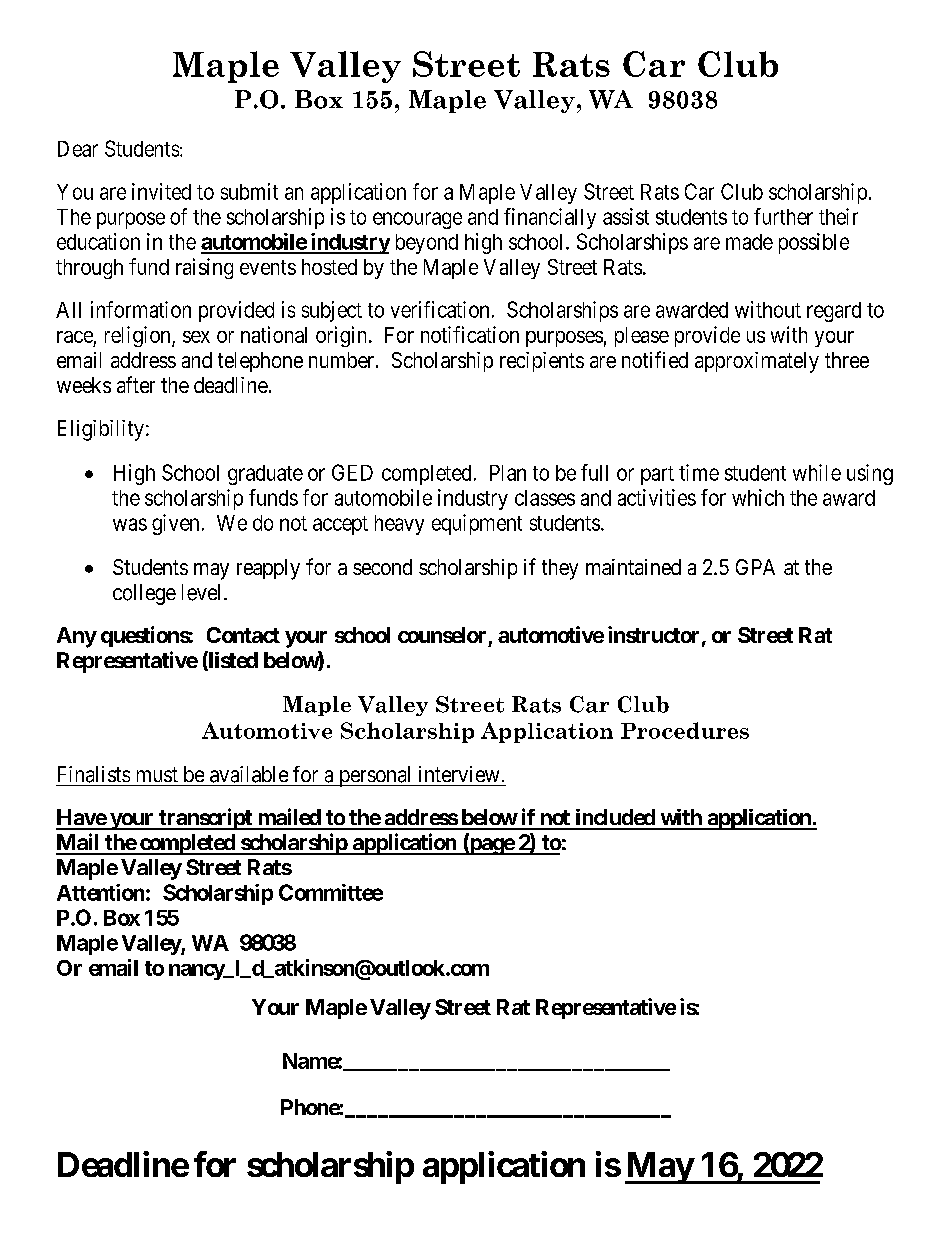  I want to click on transcript, so click(205, 819).
